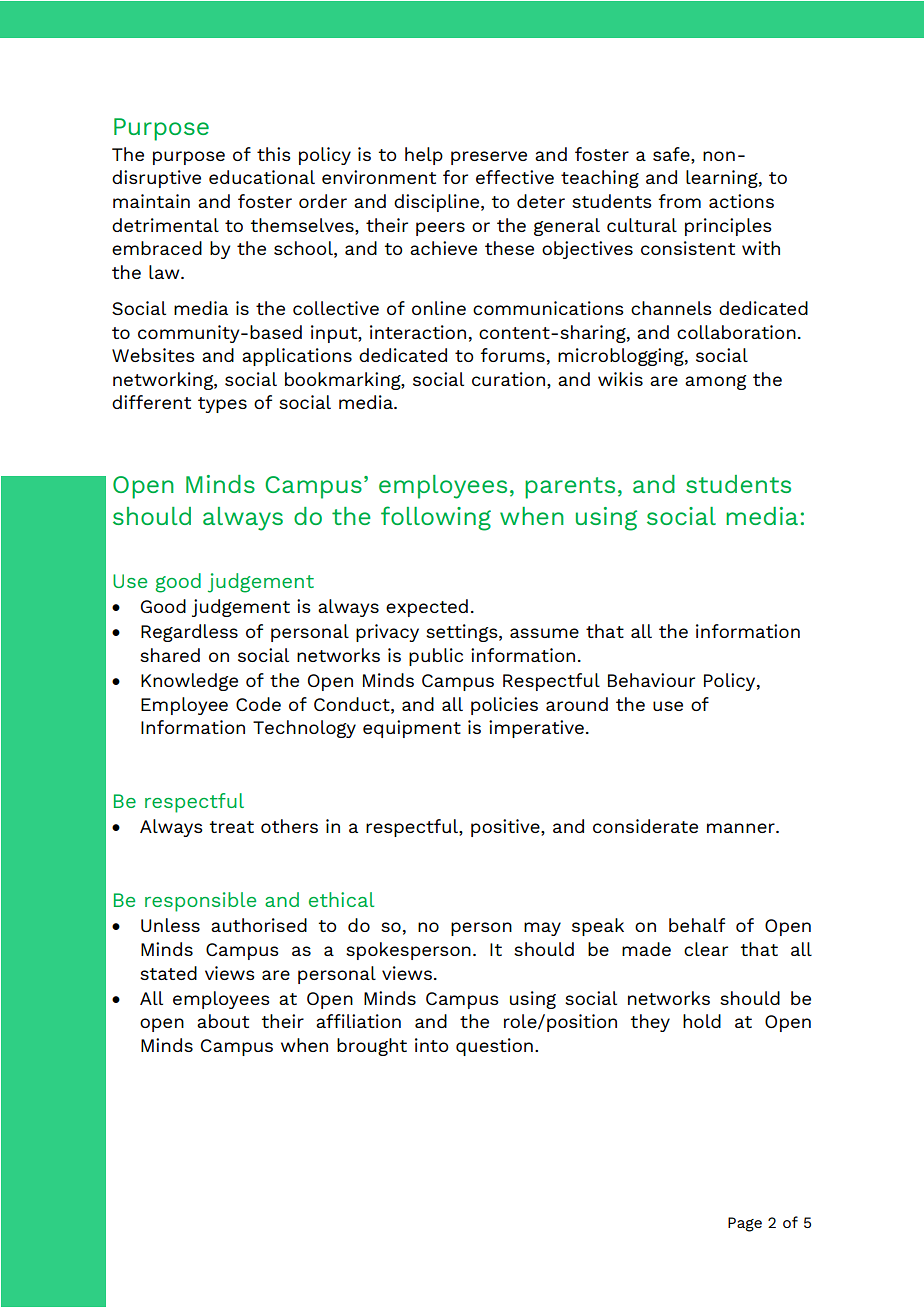 This document has width=924, height=1308. Describe the element at coordinates (489, 158) in the document. I see `preserve` at that location.
